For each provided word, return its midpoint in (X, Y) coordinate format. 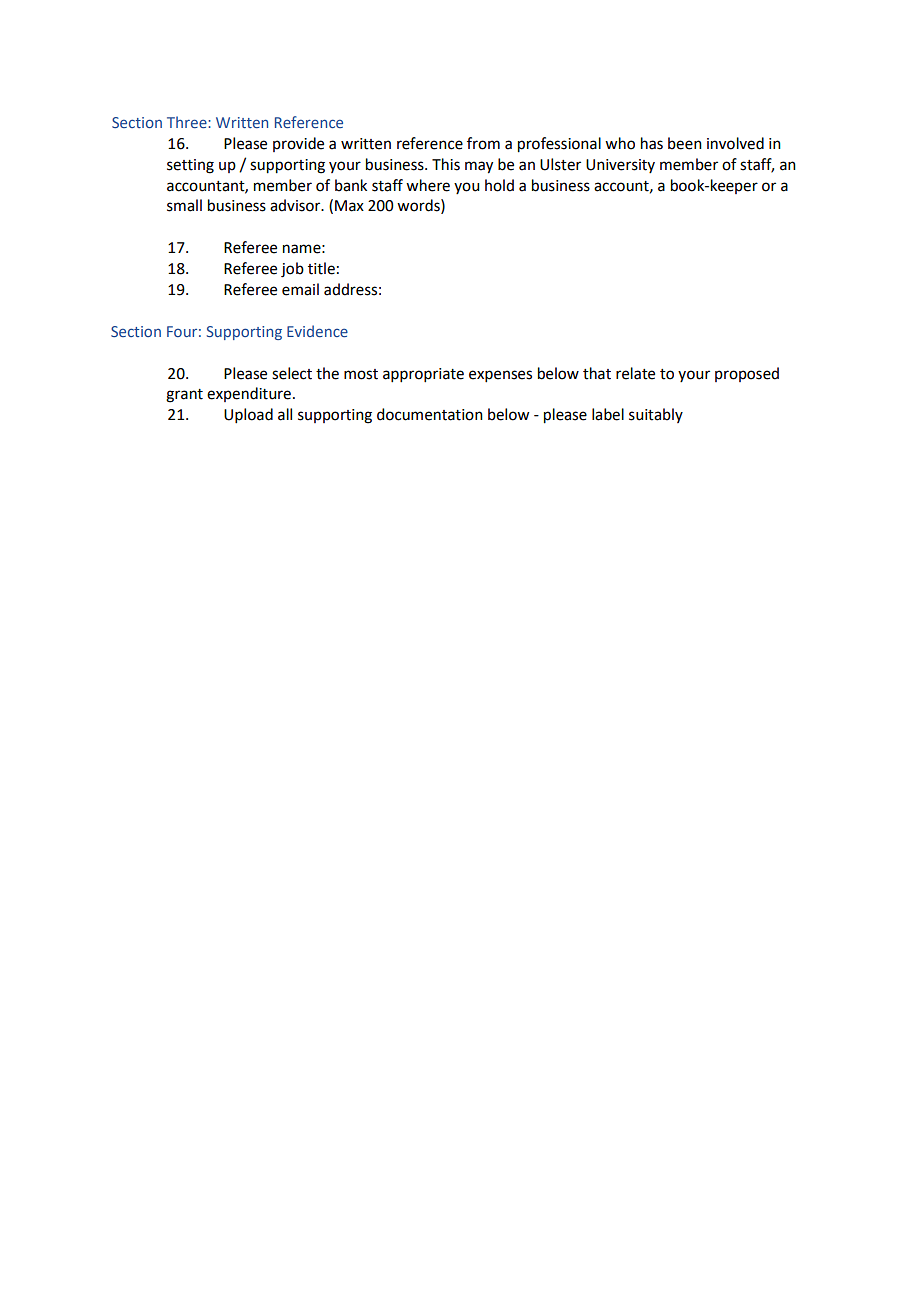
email (300, 289)
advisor (296, 205)
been (685, 143)
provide (298, 144)
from (483, 143)
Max (349, 206)
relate (635, 373)
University (620, 166)
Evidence (317, 331)
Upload (248, 415)
